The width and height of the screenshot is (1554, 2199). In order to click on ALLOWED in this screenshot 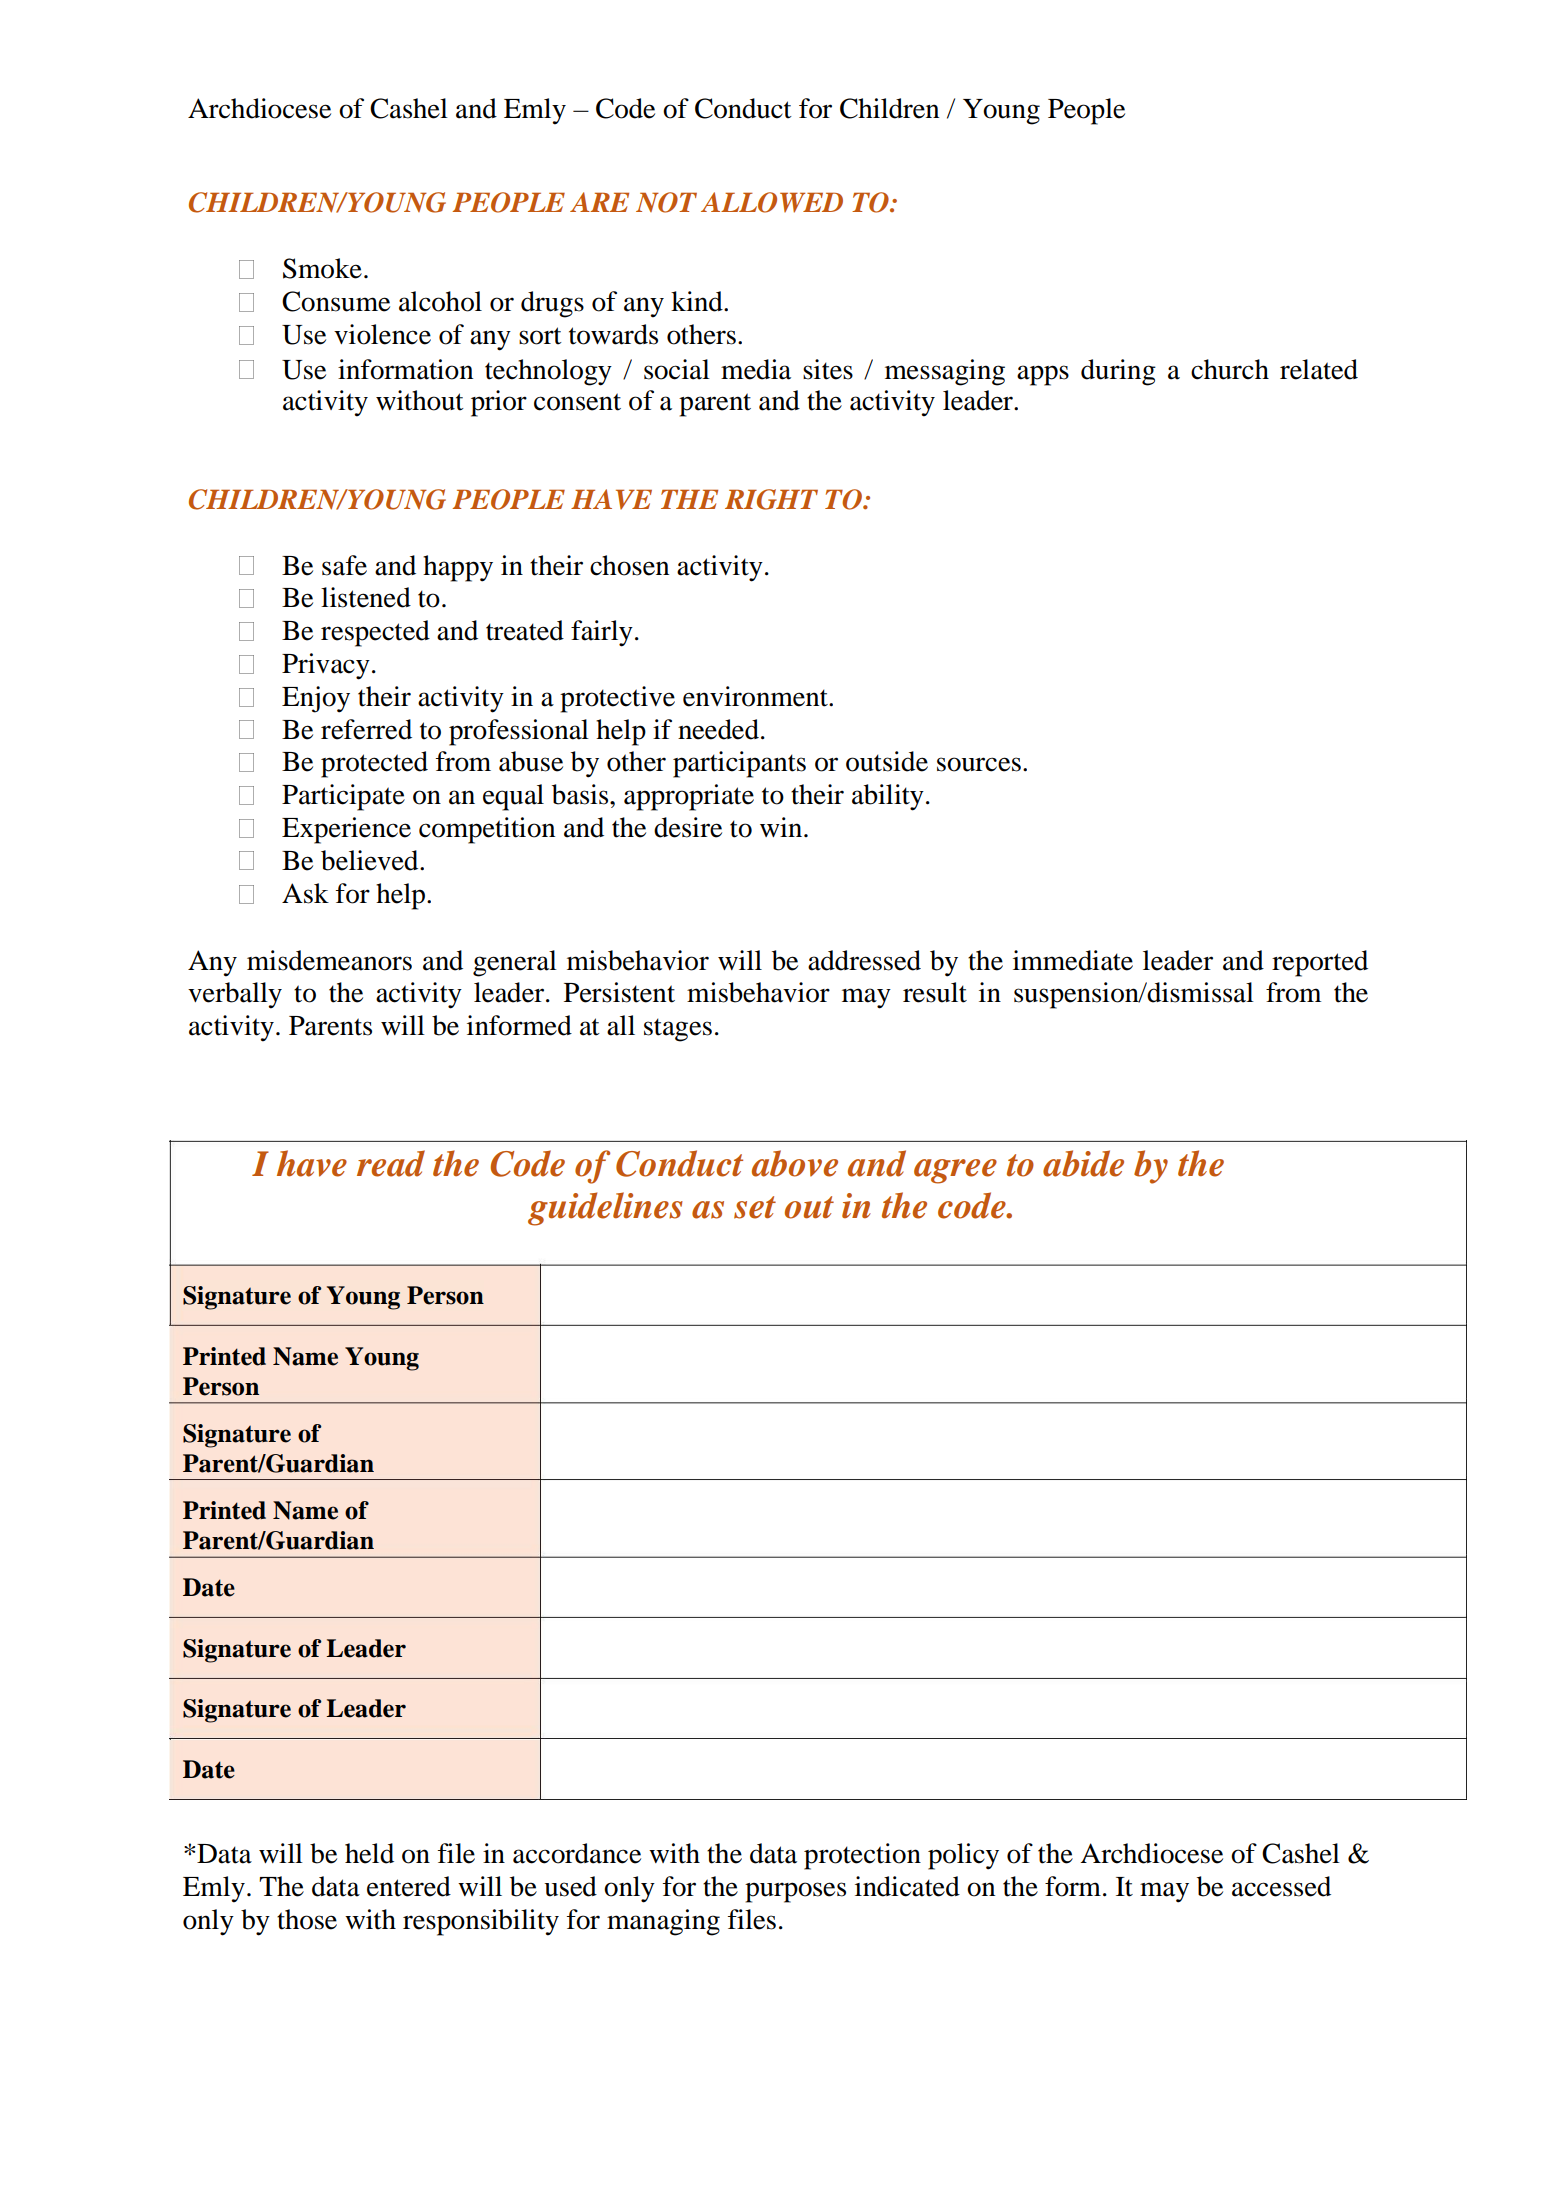, I will do `click(772, 202)`.
